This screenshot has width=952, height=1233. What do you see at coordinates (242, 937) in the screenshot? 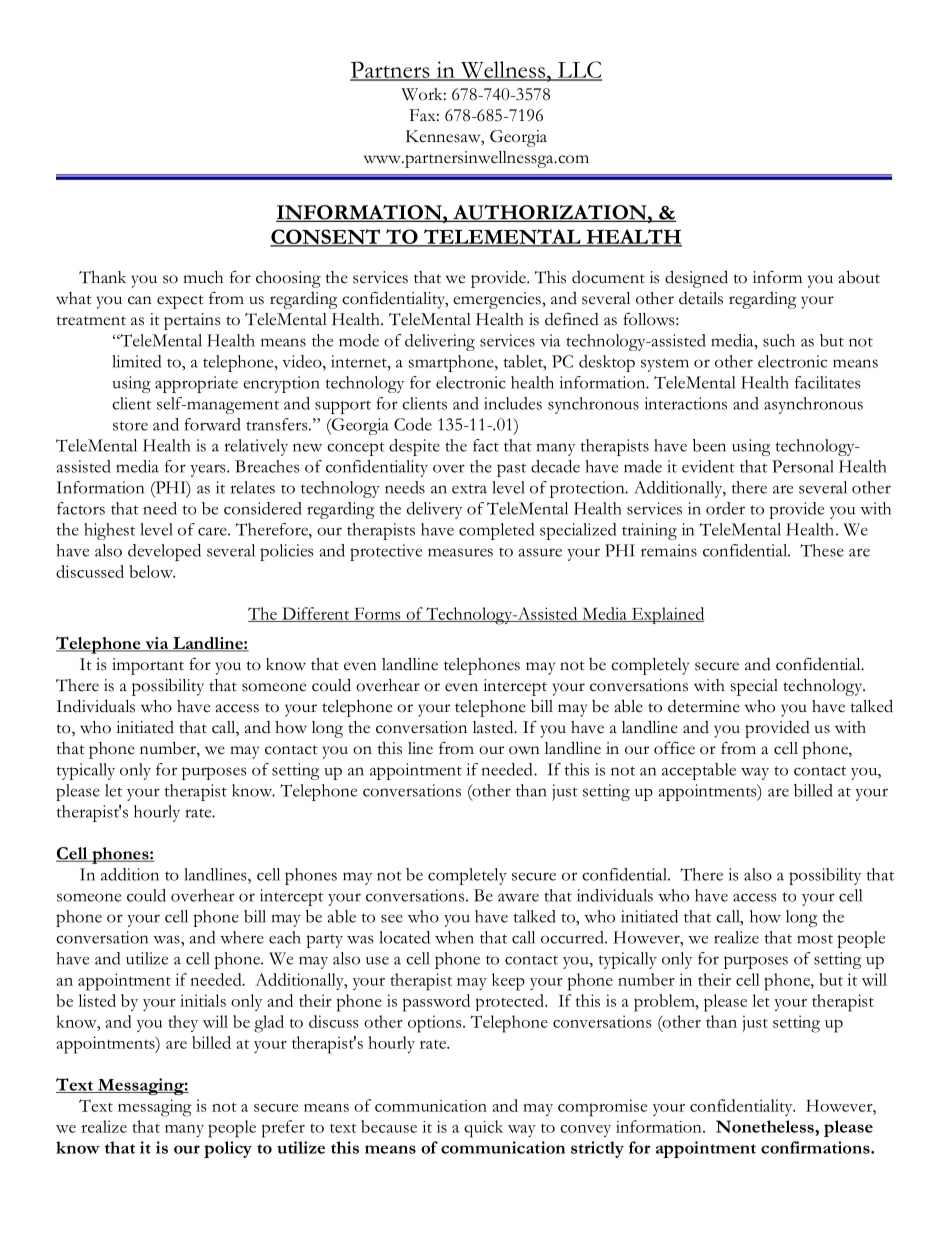
I see `where` at bounding box center [242, 937].
